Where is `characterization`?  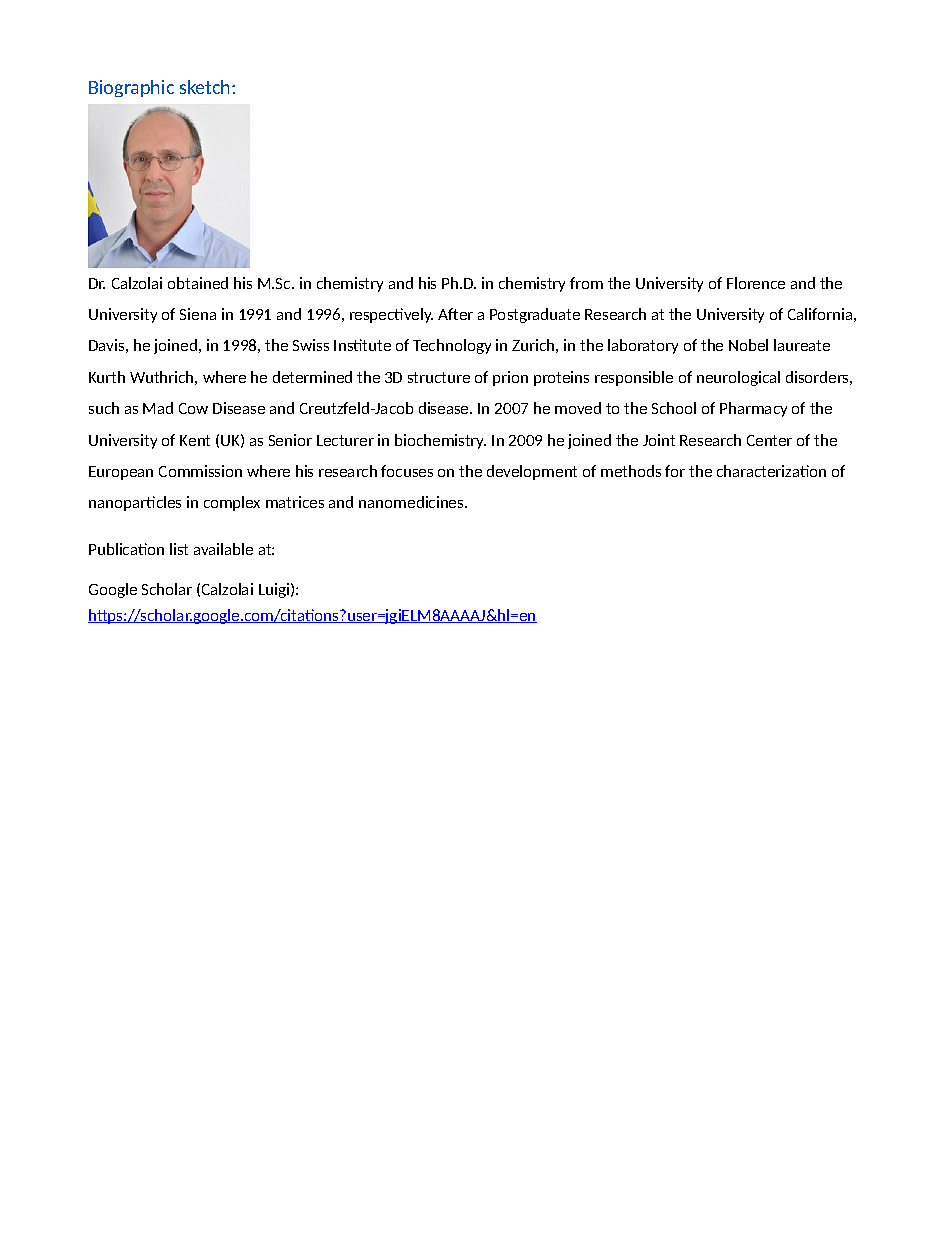 characterization is located at coordinates (771, 471).
